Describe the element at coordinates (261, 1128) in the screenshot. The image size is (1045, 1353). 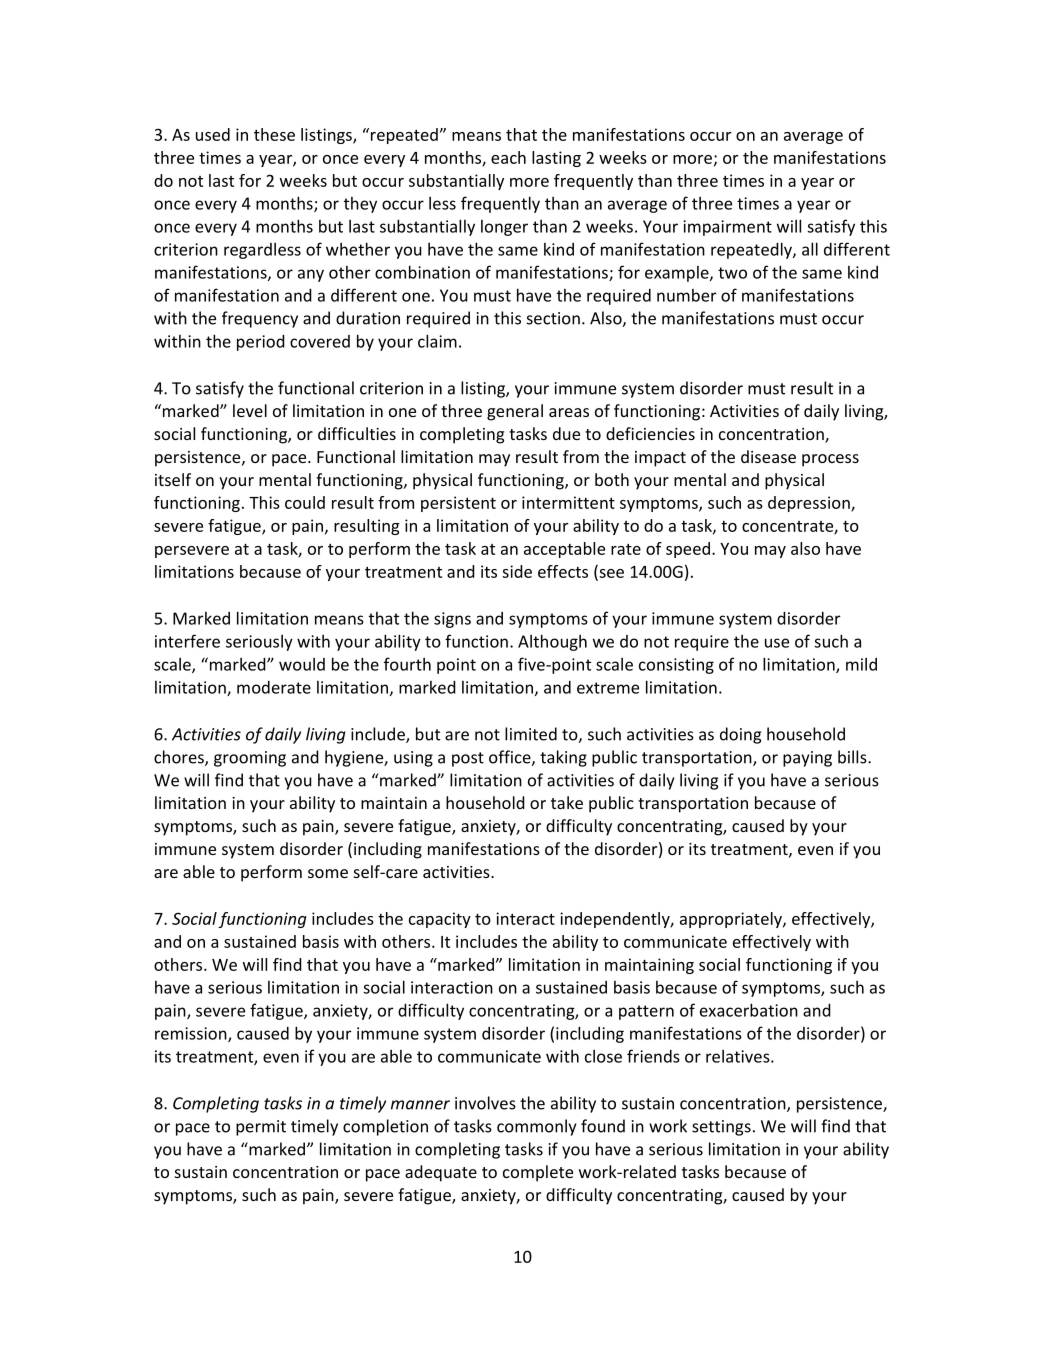
I see `permit` at that location.
